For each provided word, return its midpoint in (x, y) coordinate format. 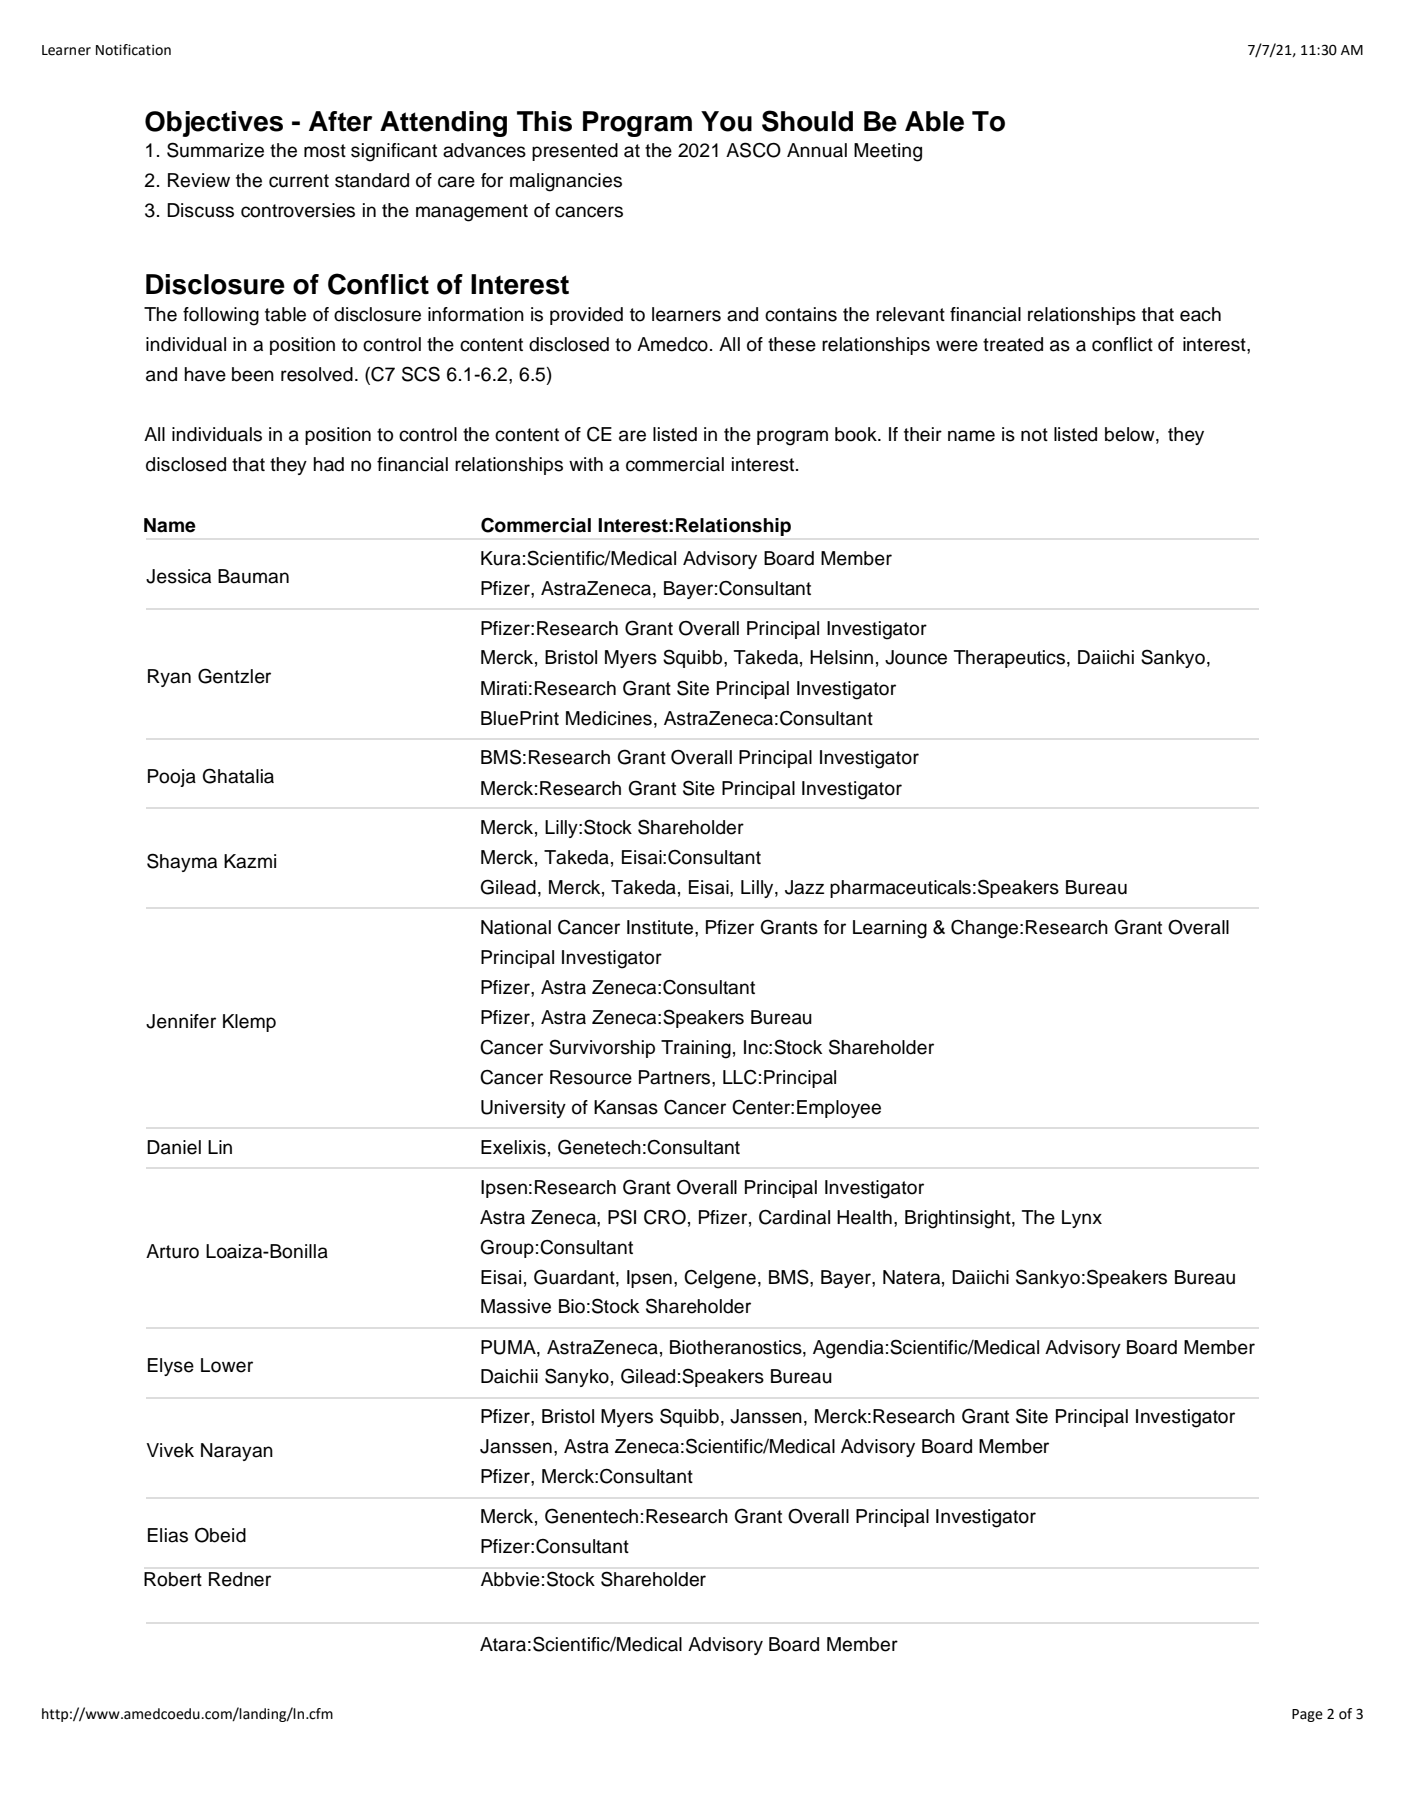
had (328, 464)
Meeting (888, 152)
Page (1307, 1715)
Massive (516, 1306)
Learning (890, 929)
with (586, 464)
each (1200, 314)
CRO (665, 1217)
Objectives (214, 124)
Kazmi (250, 861)
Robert (173, 1579)
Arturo (172, 1251)
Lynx (1082, 1219)
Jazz (804, 887)
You (726, 121)
